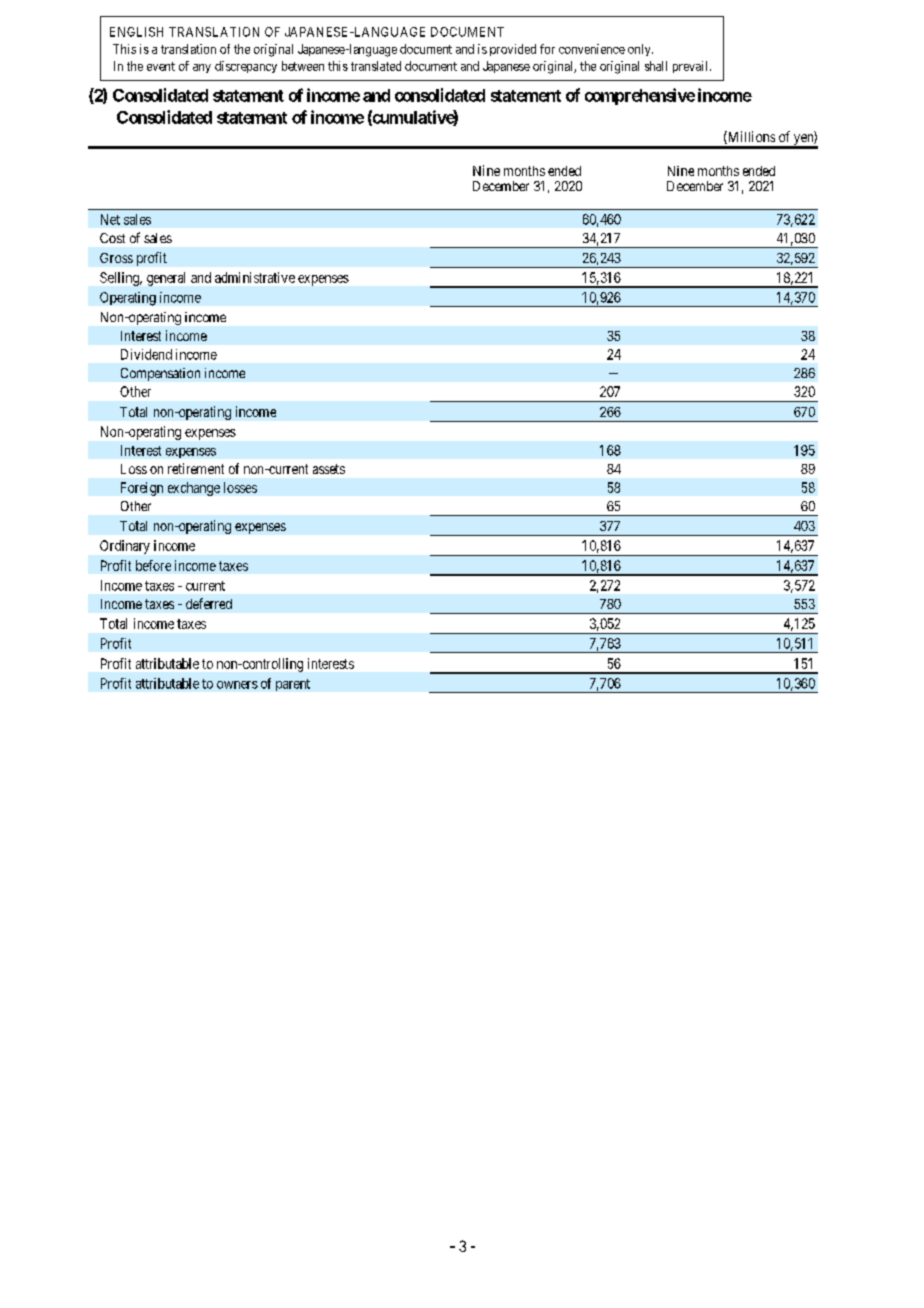 Image resolution: width=924 pixels, height=1308 pixels. Describe the element at coordinates (194, 489) in the document. I see `exchange` at that location.
